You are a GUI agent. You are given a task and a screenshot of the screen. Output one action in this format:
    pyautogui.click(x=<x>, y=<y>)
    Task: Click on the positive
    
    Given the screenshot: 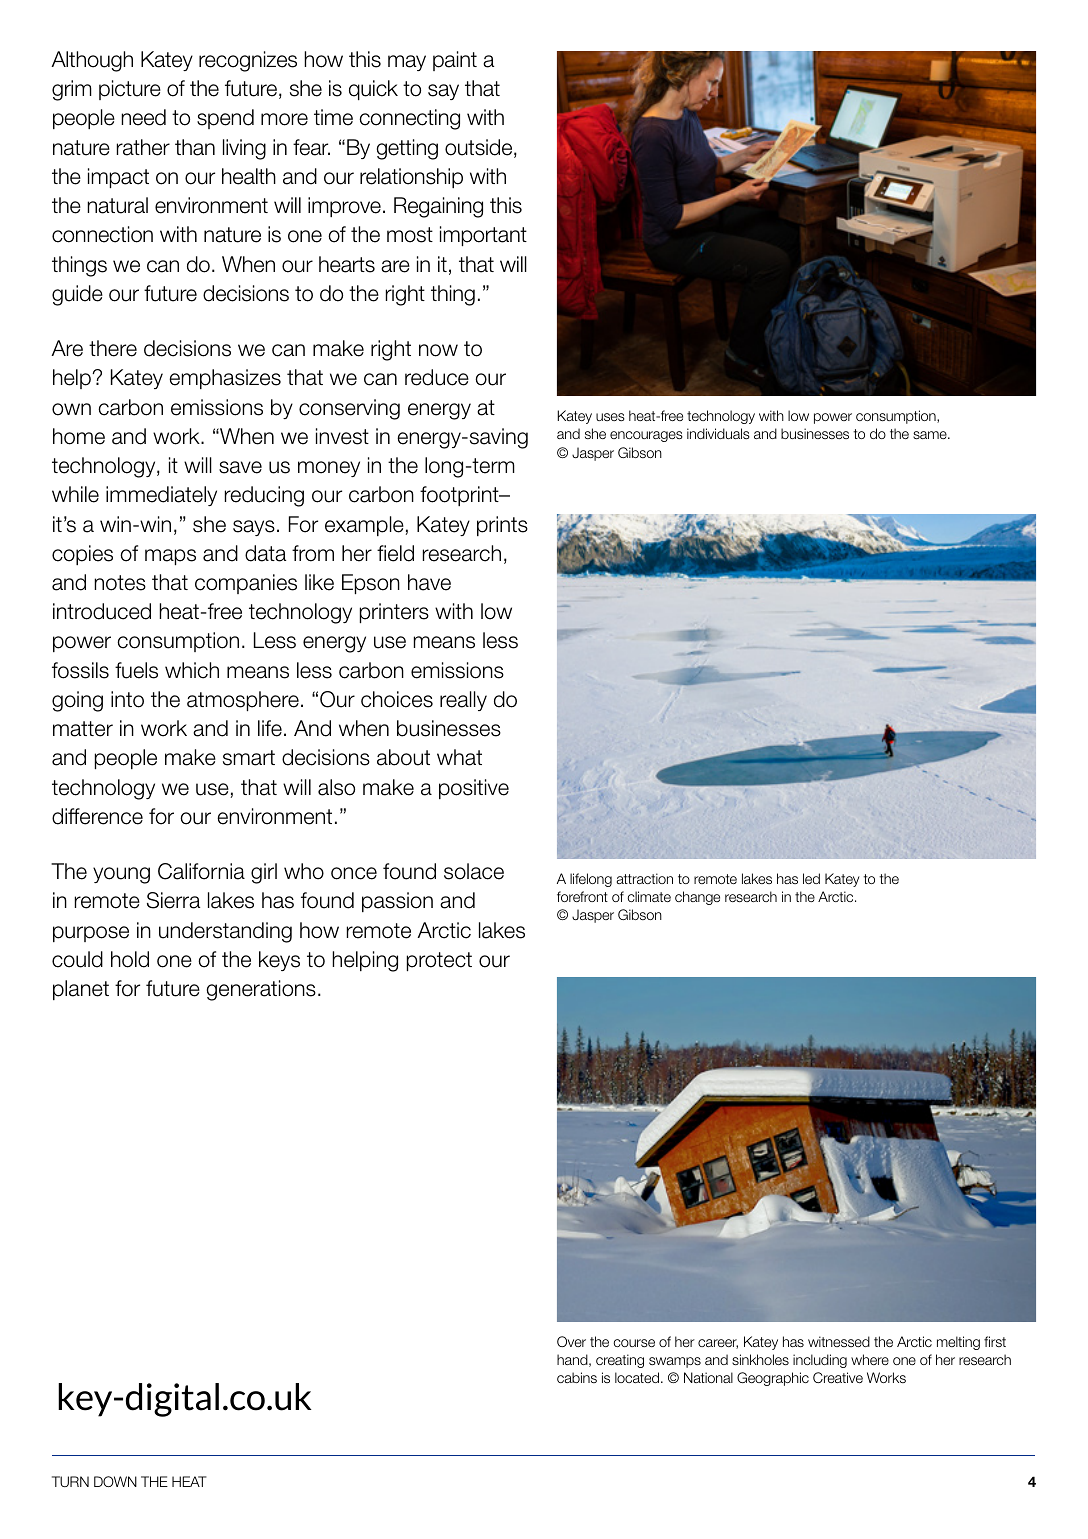 What is the action you would take?
    pyautogui.click(x=474, y=789)
